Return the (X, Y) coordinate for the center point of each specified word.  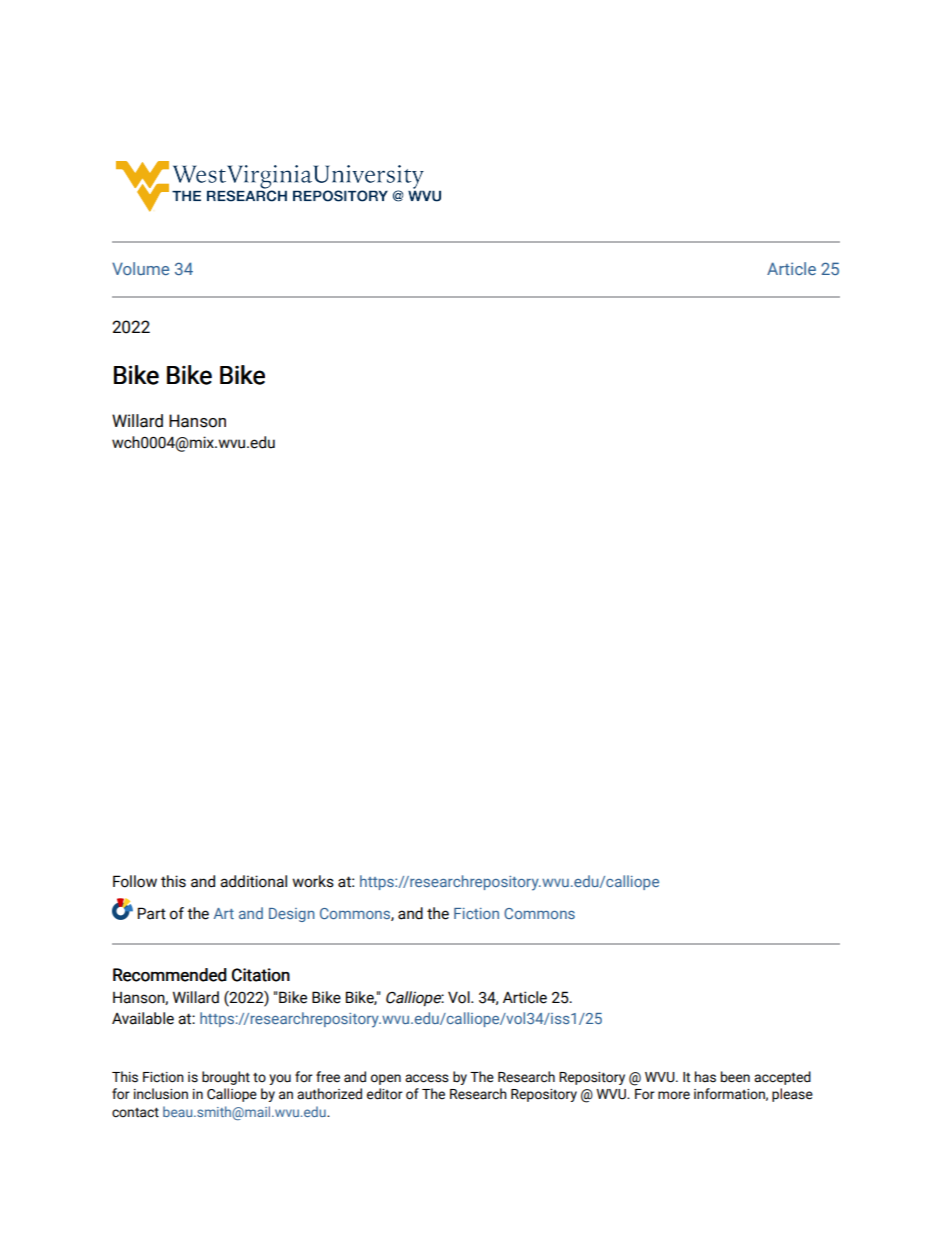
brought (226, 1078)
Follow (135, 881)
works (313, 881)
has (705, 1077)
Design (292, 915)
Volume (140, 268)
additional (253, 881)
